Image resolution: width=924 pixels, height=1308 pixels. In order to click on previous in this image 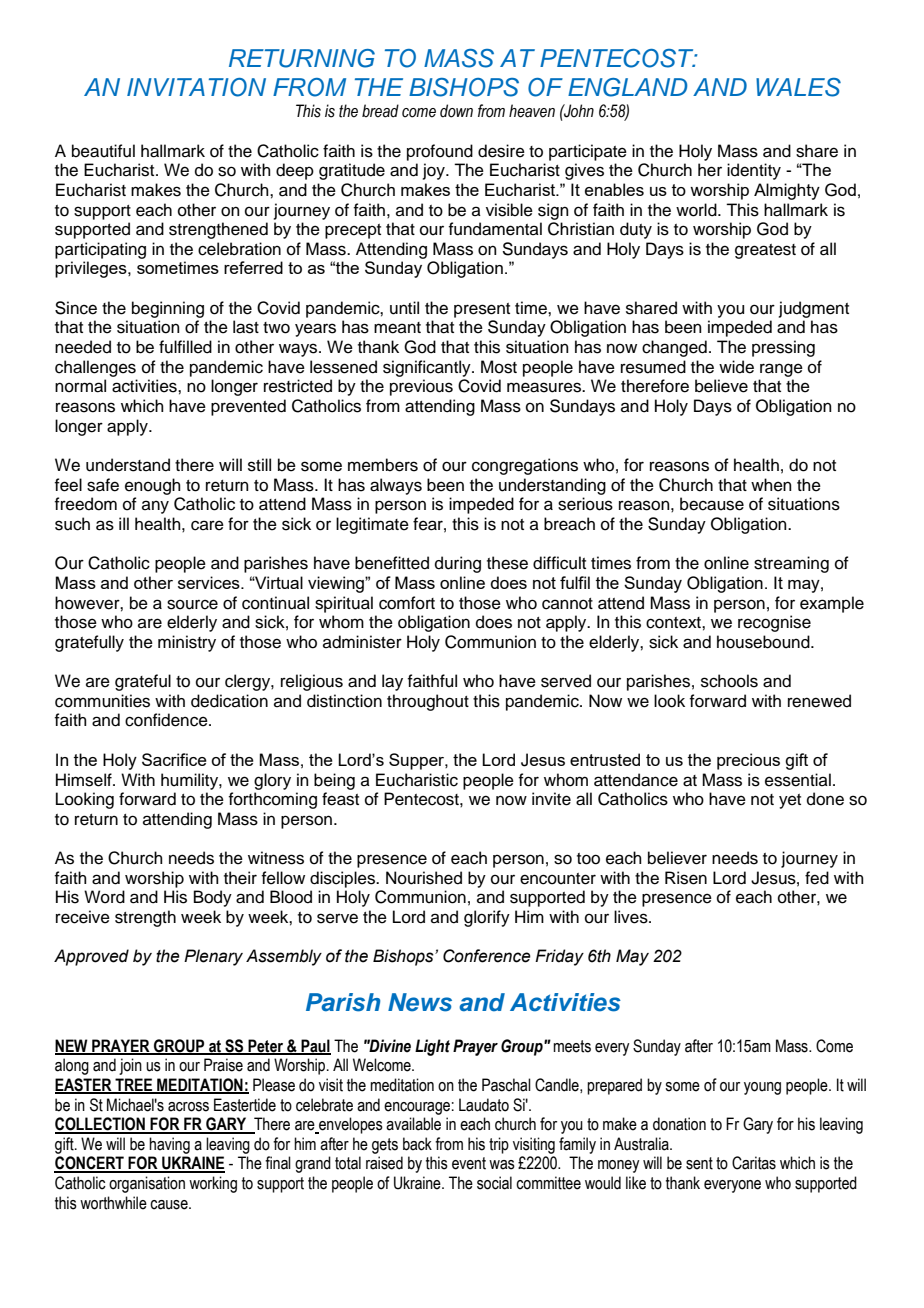, I will do `click(421, 387)`.
